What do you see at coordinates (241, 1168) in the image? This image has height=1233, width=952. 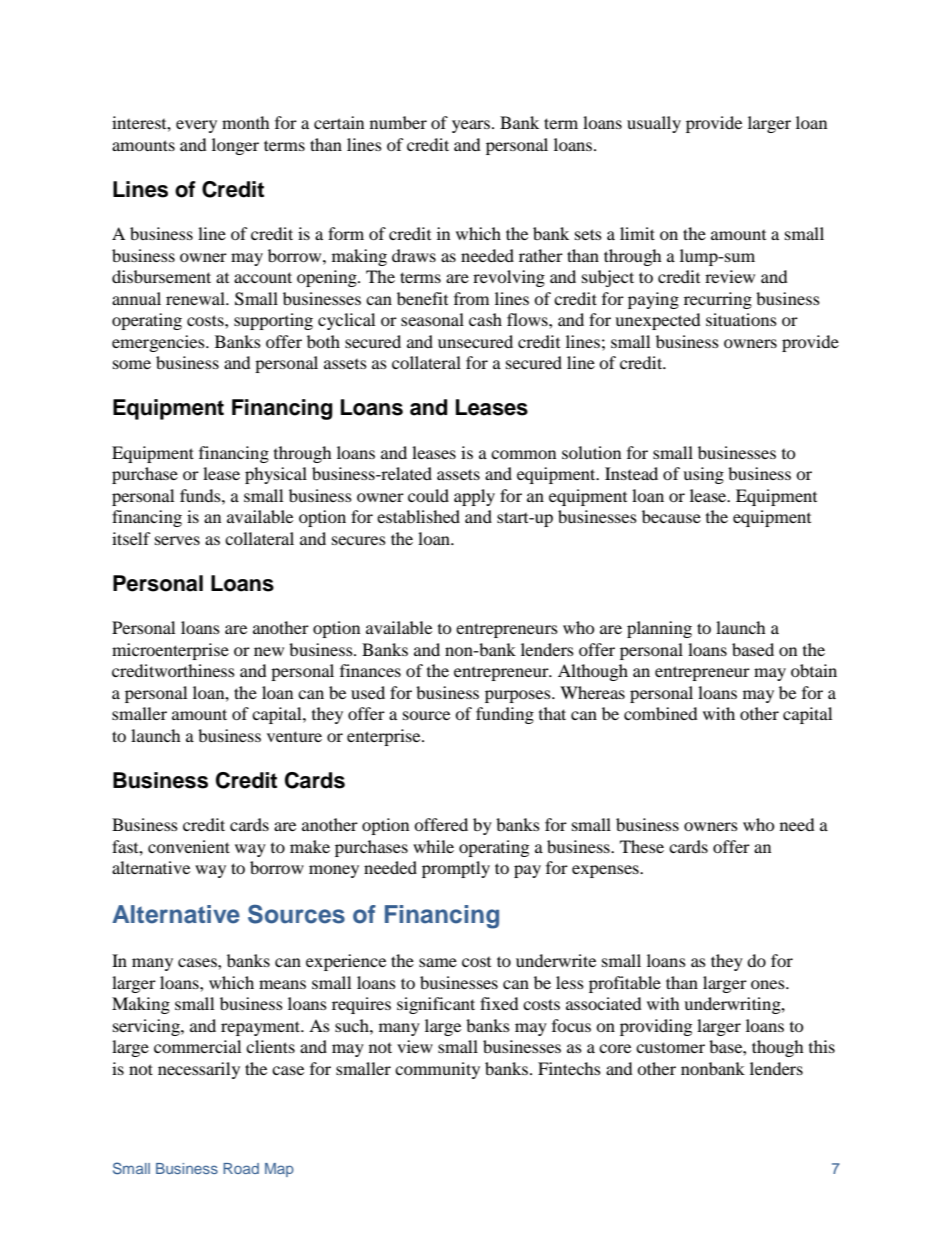 I see `Road` at bounding box center [241, 1168].
